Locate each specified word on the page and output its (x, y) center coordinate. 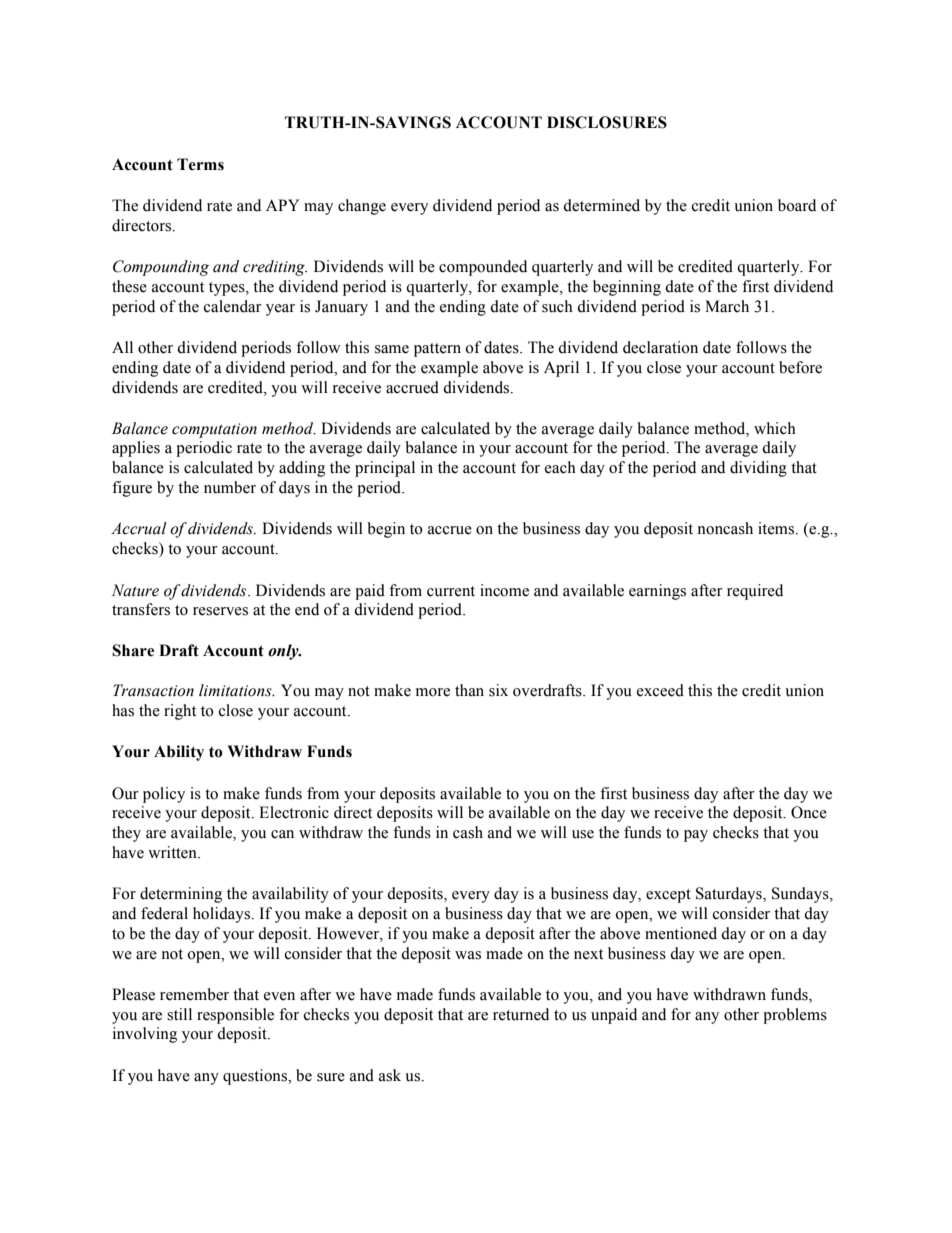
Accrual (139, 528)
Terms (200, 164)
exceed (660, 690)
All (122, 347)
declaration (660, 347)
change (362, 207)
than (469, 690)
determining (181, 895)
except (668, 896)
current (451, 591)
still (179, 1014)
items (777, 528)
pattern (437, 350)
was (468, 955)
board (797, 205)
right (180, 712)
